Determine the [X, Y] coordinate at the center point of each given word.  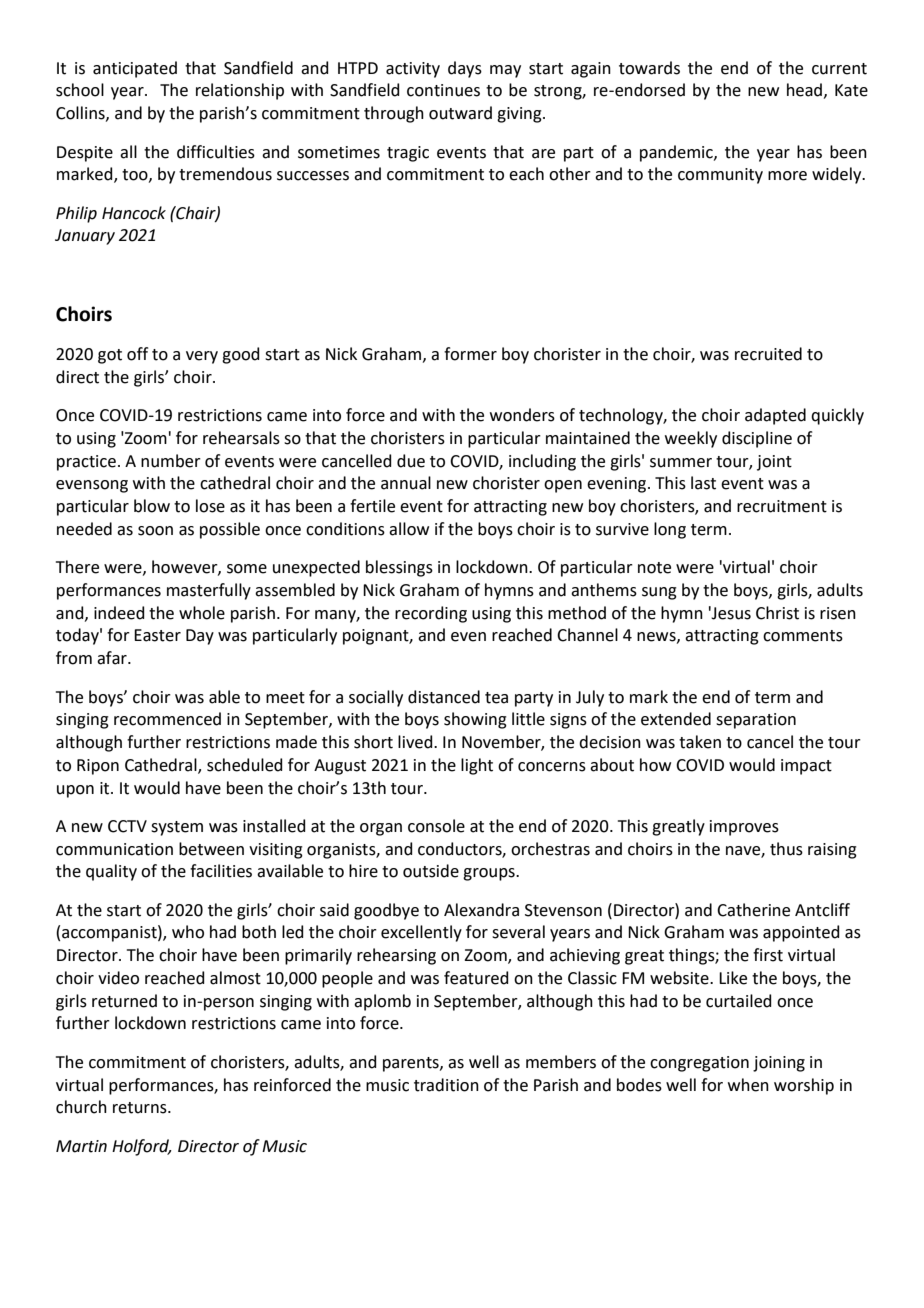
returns [141, 1108]
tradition [446, 1085]
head [804, 90]
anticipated [135, 69]
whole [202, 613]
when [748, 1085]
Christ [777, 613]
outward [460, 113]
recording [431, 614]
